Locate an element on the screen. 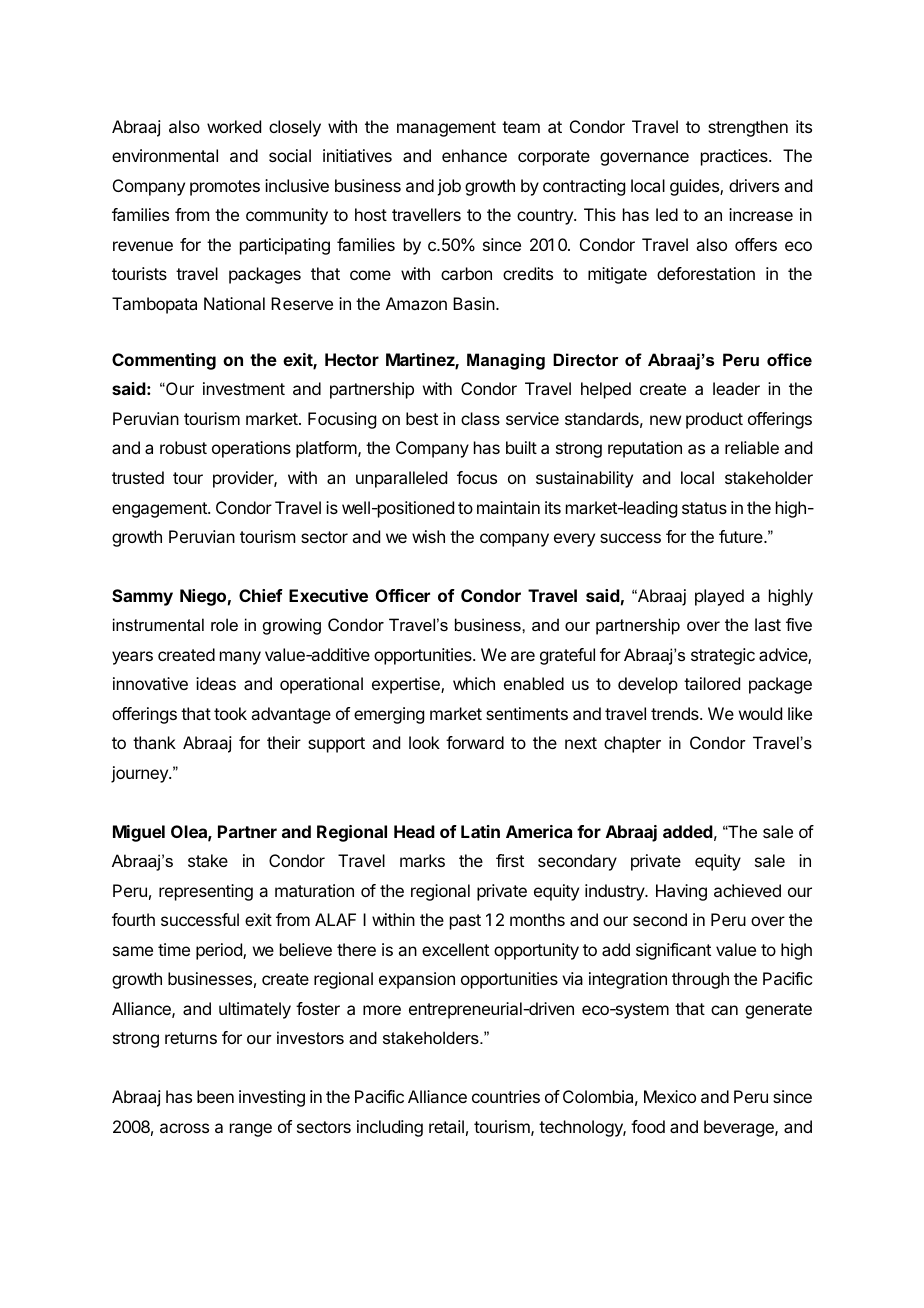 The image size is (924, 1308). journey is located at coordinates (140, 774).
